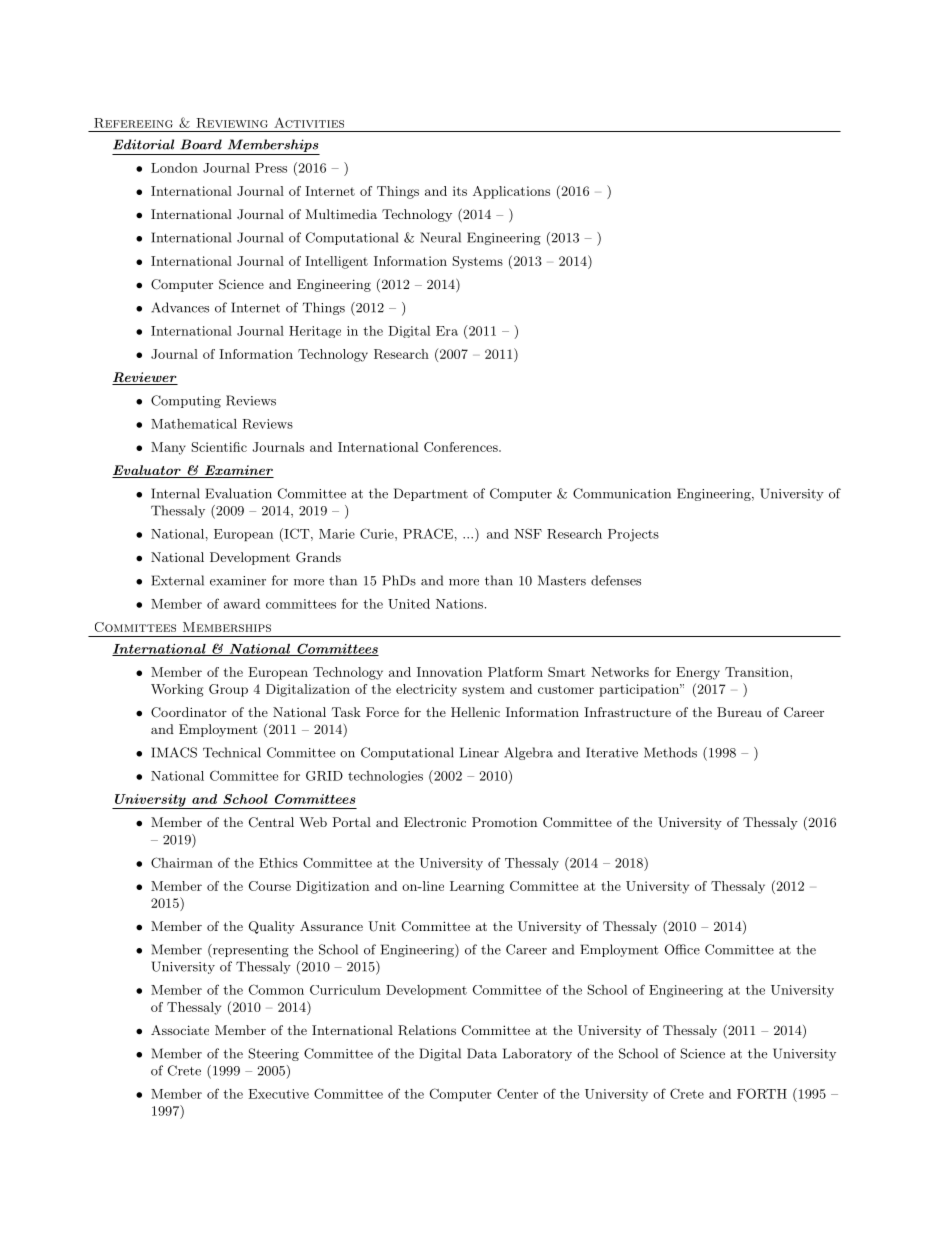  Describe the element at coordinates (511, 192) in the screenshot. I see `Applications` at that location.
